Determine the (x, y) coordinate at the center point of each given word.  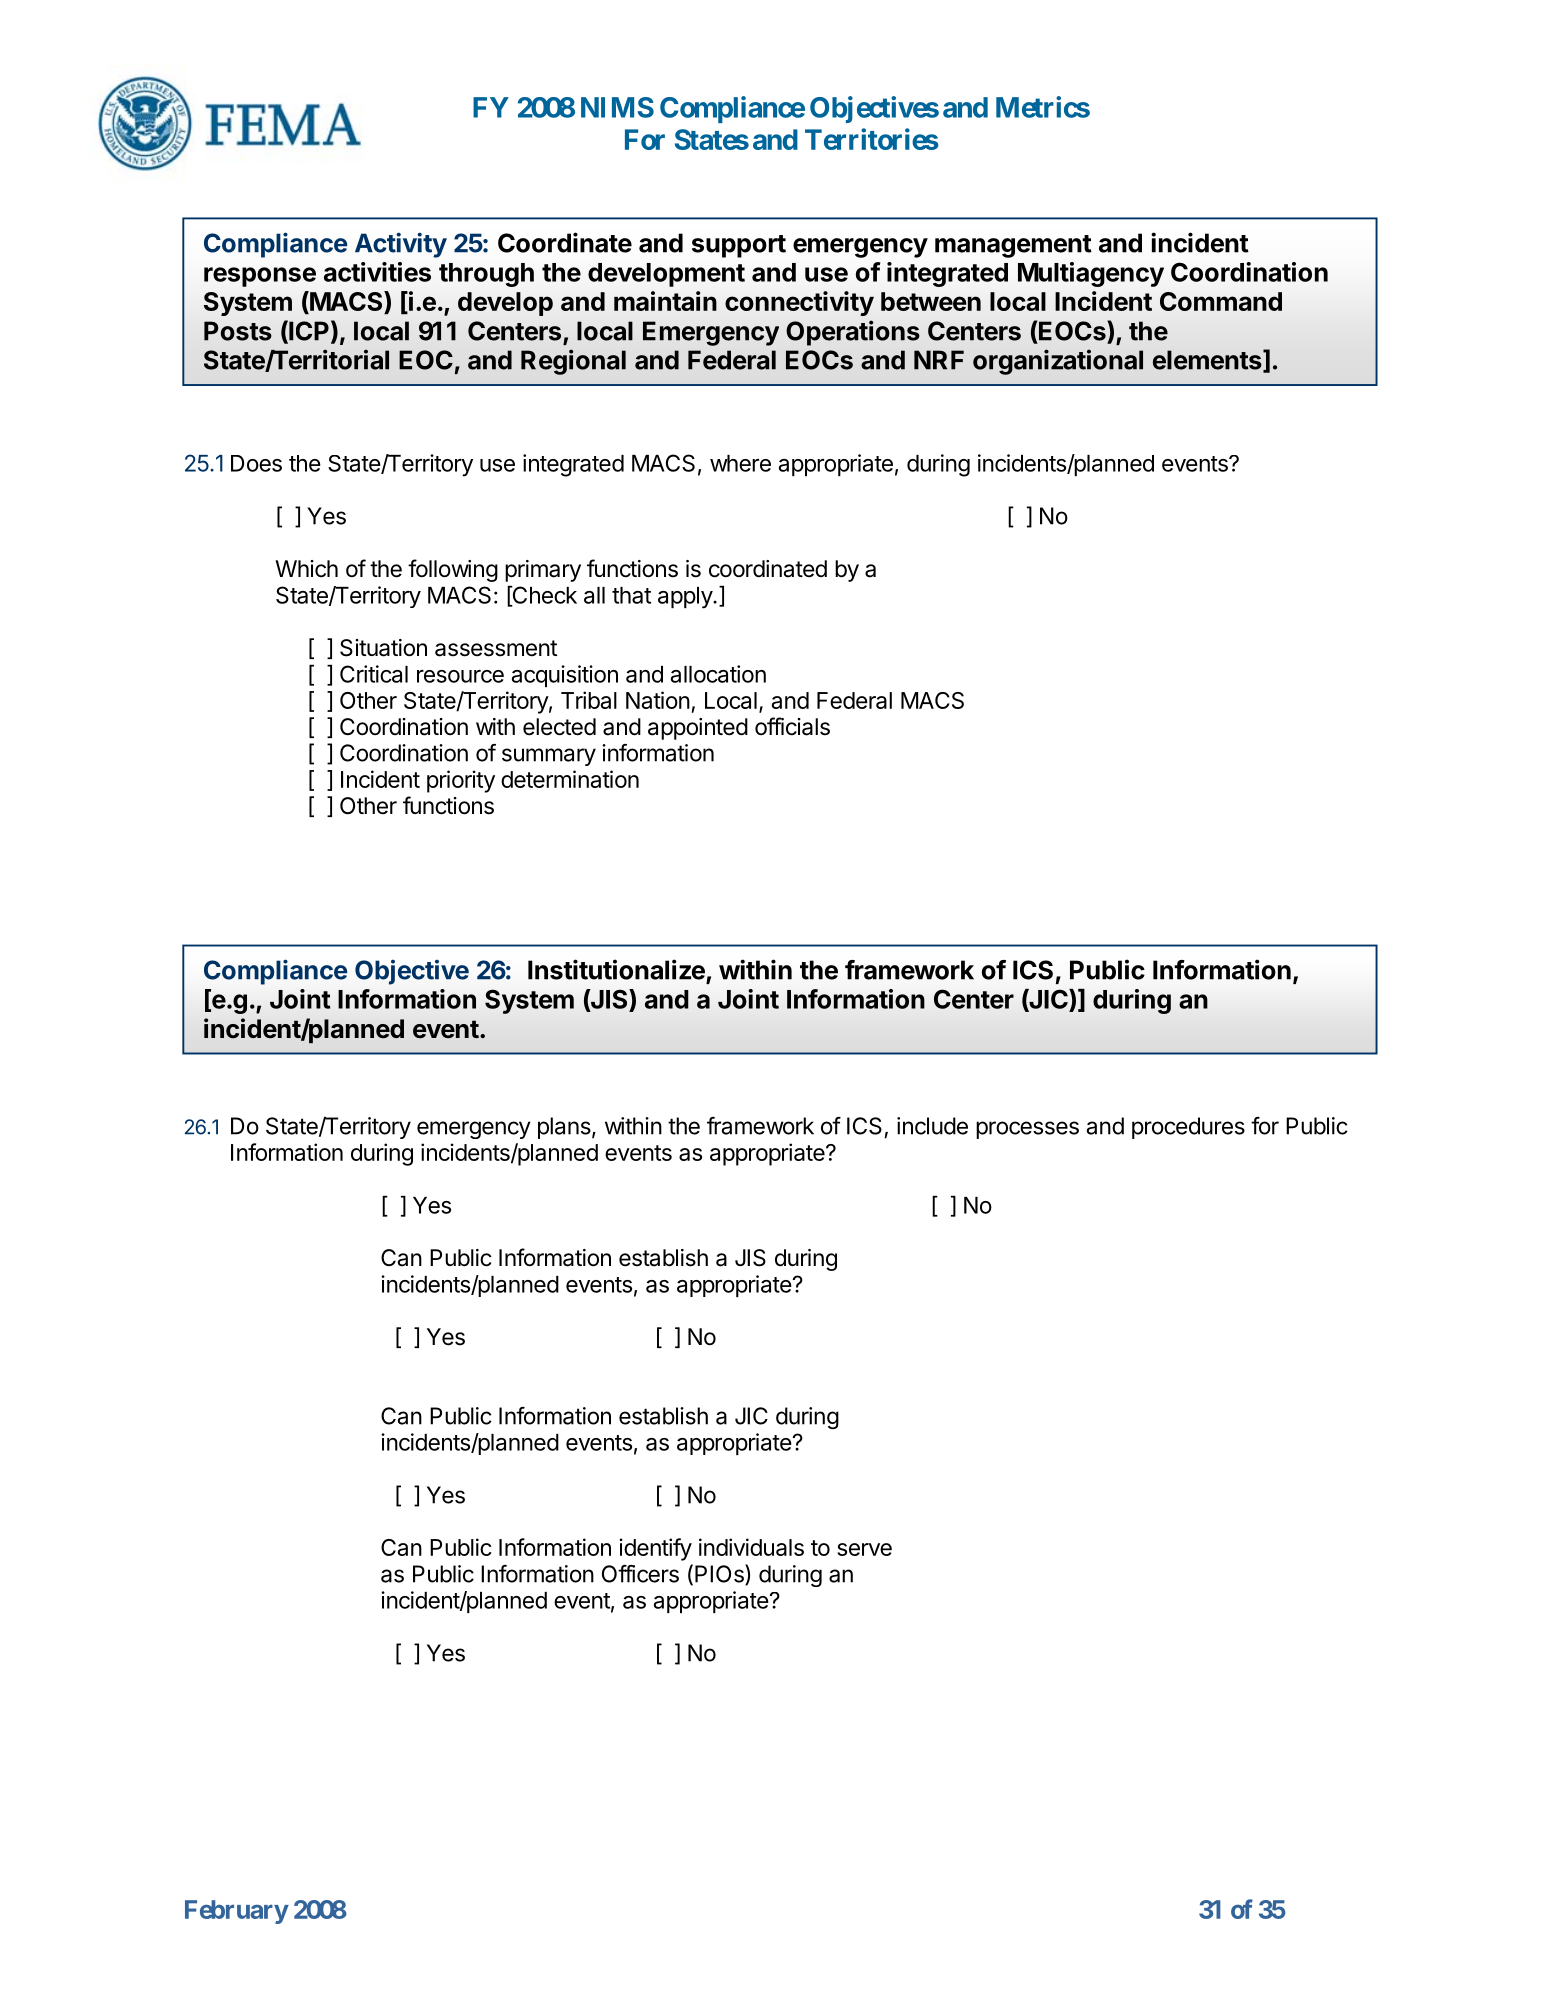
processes (1027, 1130)
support (739, 246)
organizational (1058, 362)
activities (377, 272)
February (236, 1912)
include (932, 1126)
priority (461, 781)
